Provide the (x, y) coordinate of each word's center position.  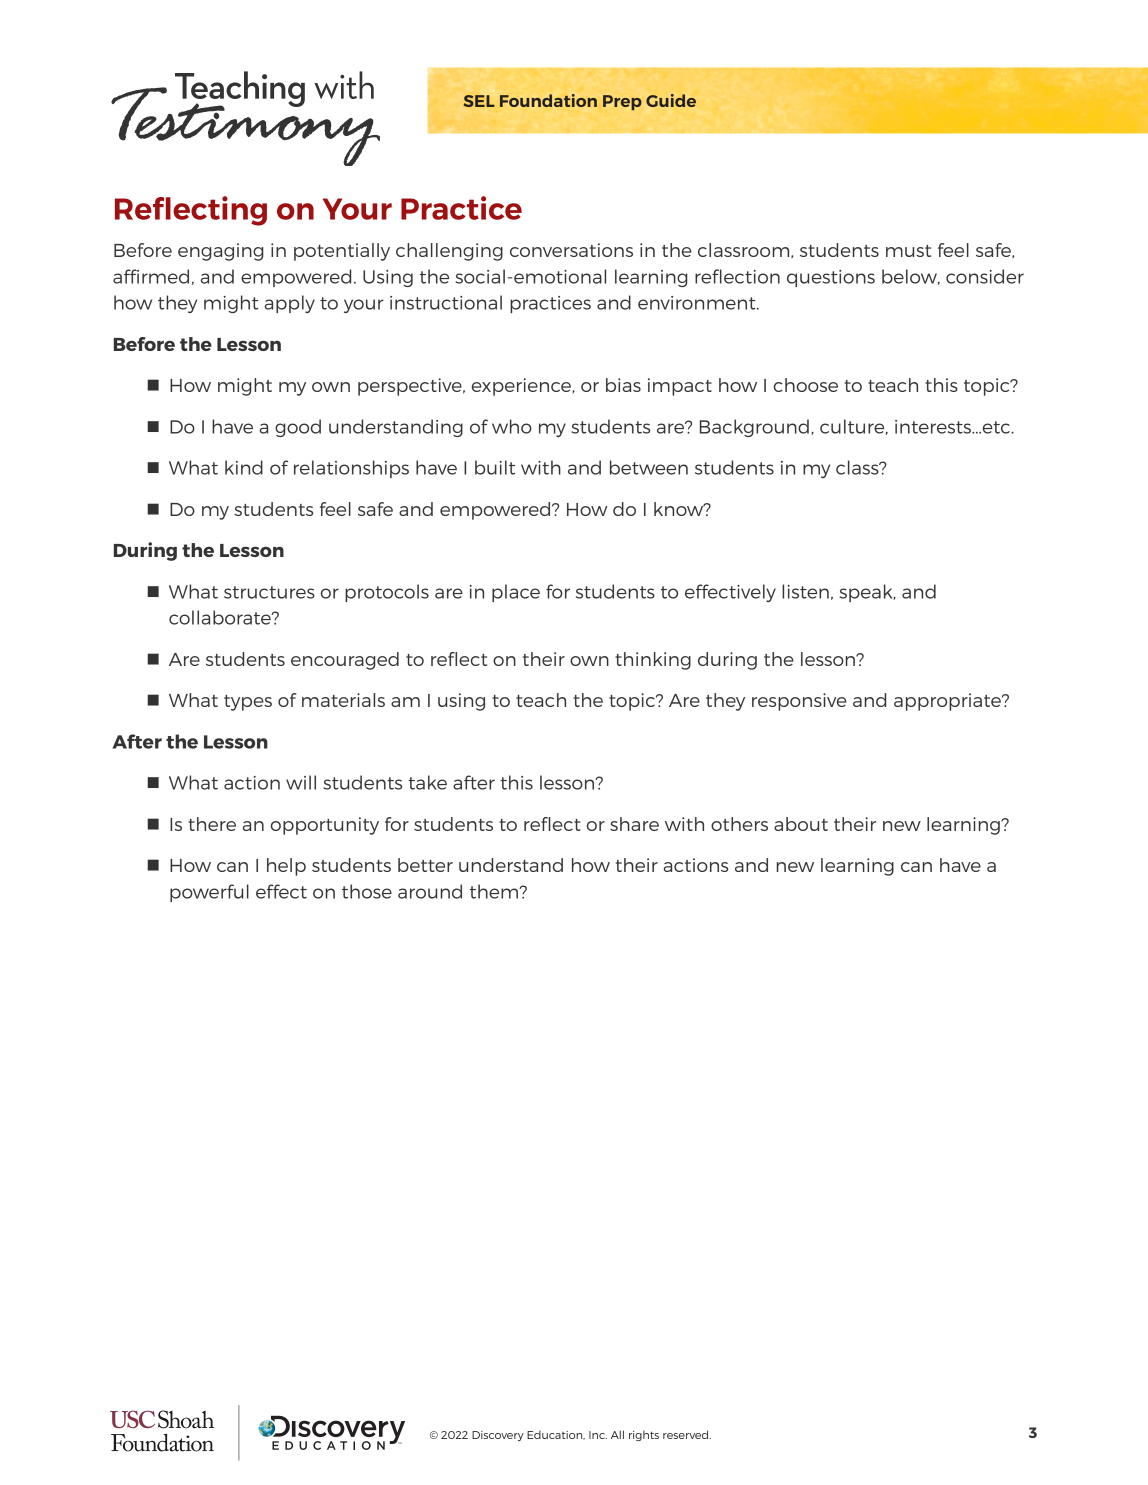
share (634, 824)
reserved (687, 1434)
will (301, 782)
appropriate (949, 702)
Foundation (548, 100)
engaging (221, 252)
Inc (598, 1435)
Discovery (498, 1436)
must (908, 251)
